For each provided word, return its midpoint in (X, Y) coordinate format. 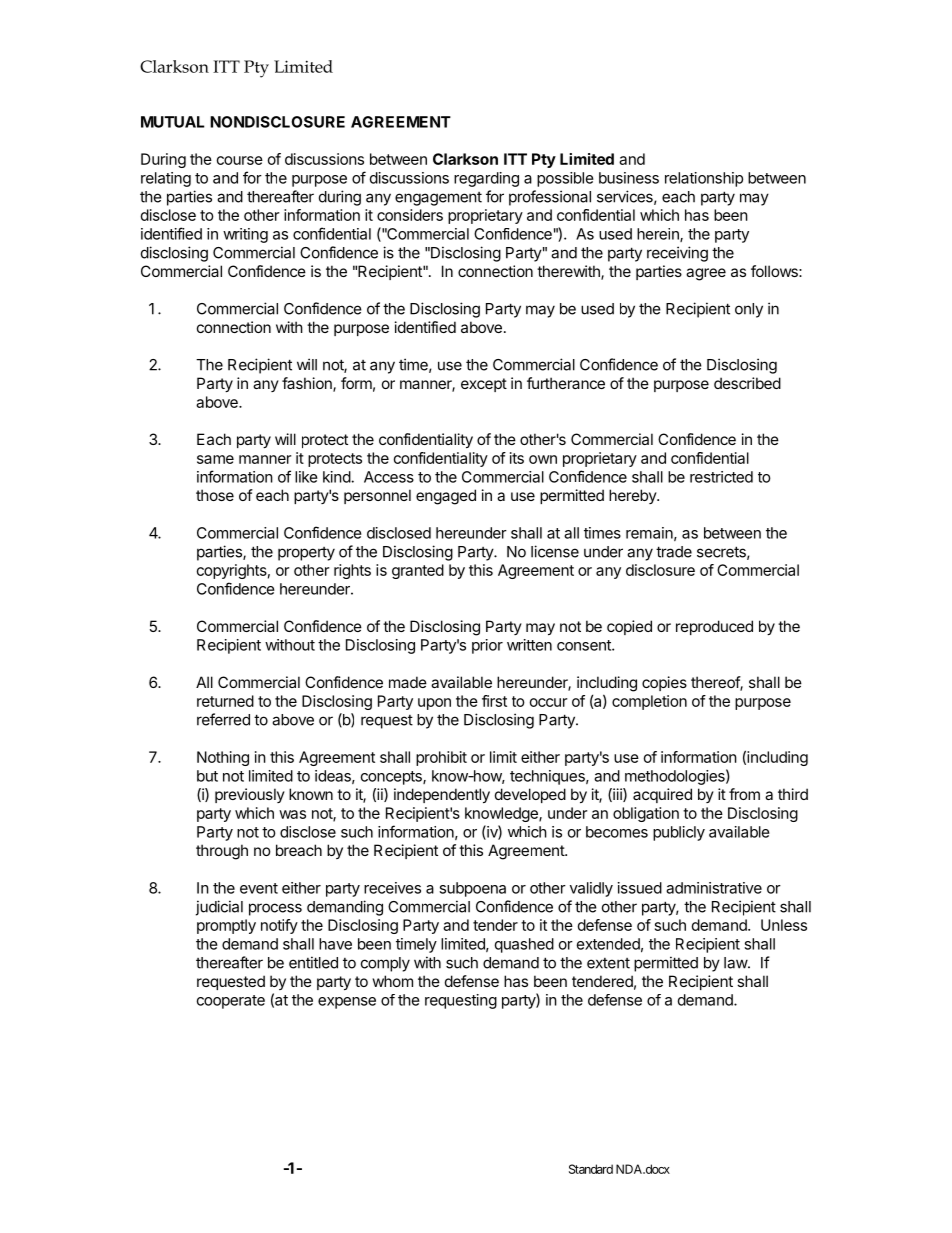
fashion (308, 384)
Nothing (223, 758)
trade (674, 552)
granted (418, 571)
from (744, 794)
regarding (486, 179)
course (240, 160)
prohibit (441, 758)
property (306, 554)
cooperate (231, 1002)
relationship (704, 179)
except (484, 385)
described (747, 383)
